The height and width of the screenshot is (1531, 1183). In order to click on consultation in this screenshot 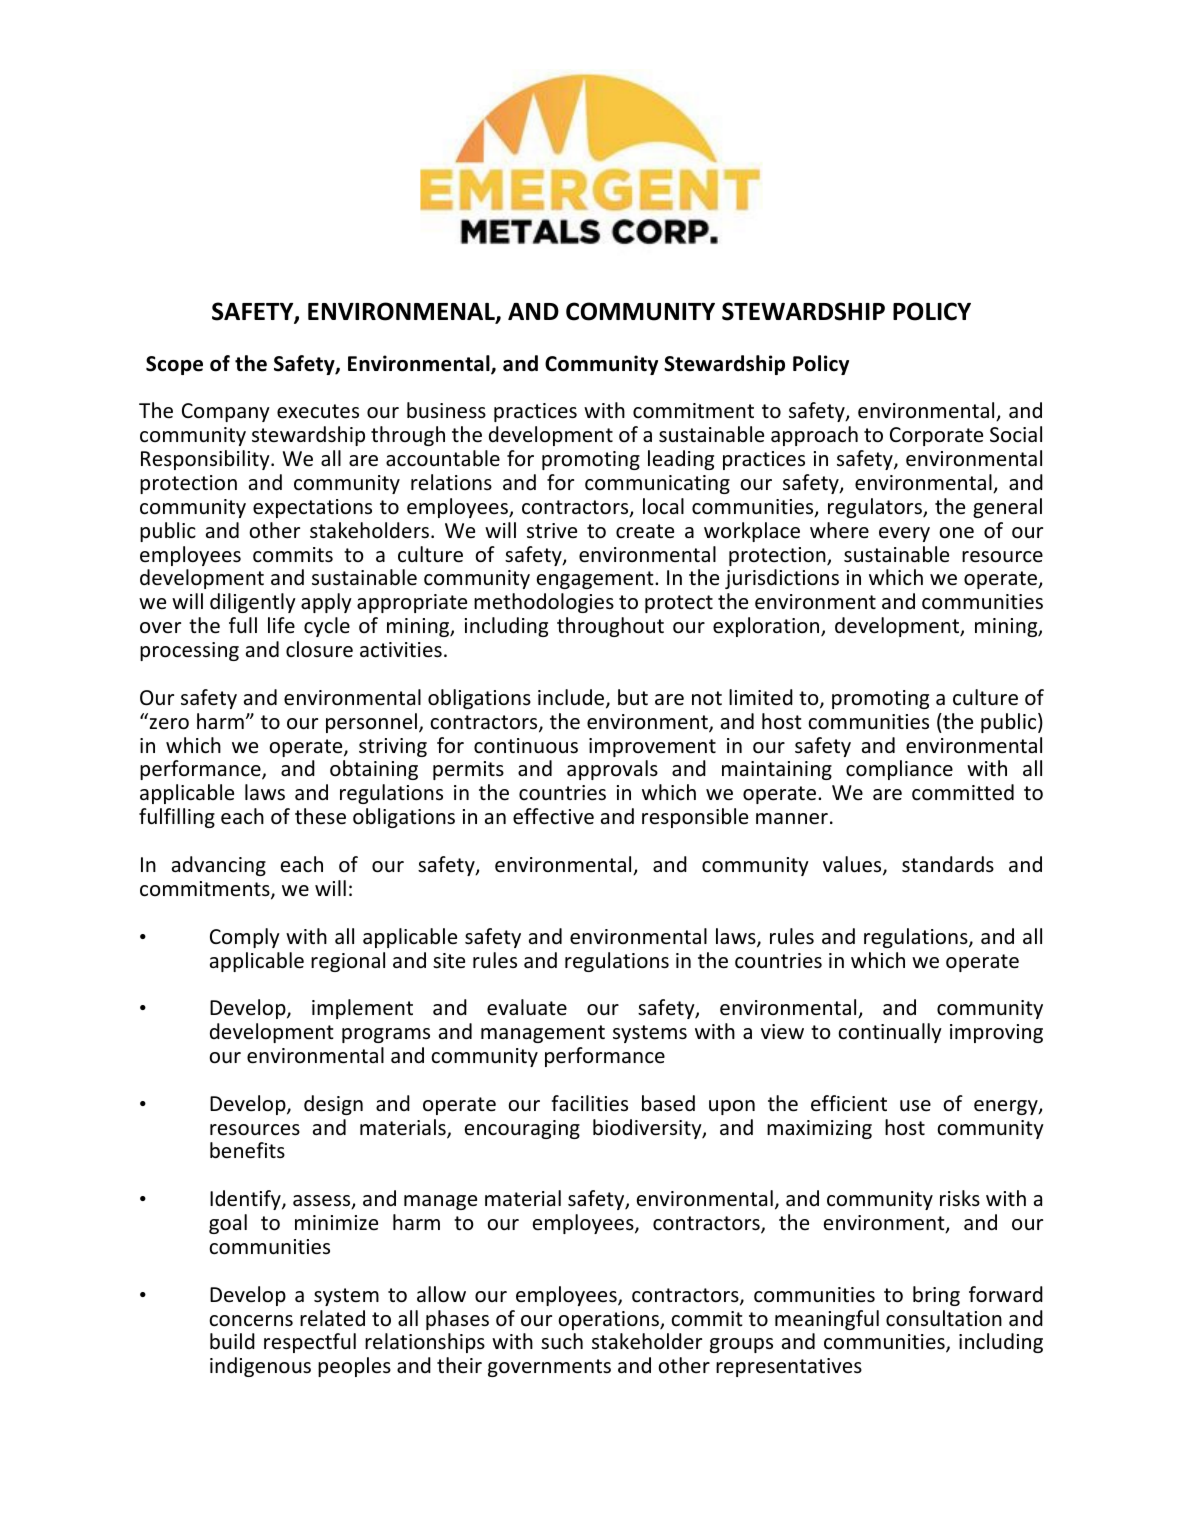, I will do `click(944, 1318)`.
